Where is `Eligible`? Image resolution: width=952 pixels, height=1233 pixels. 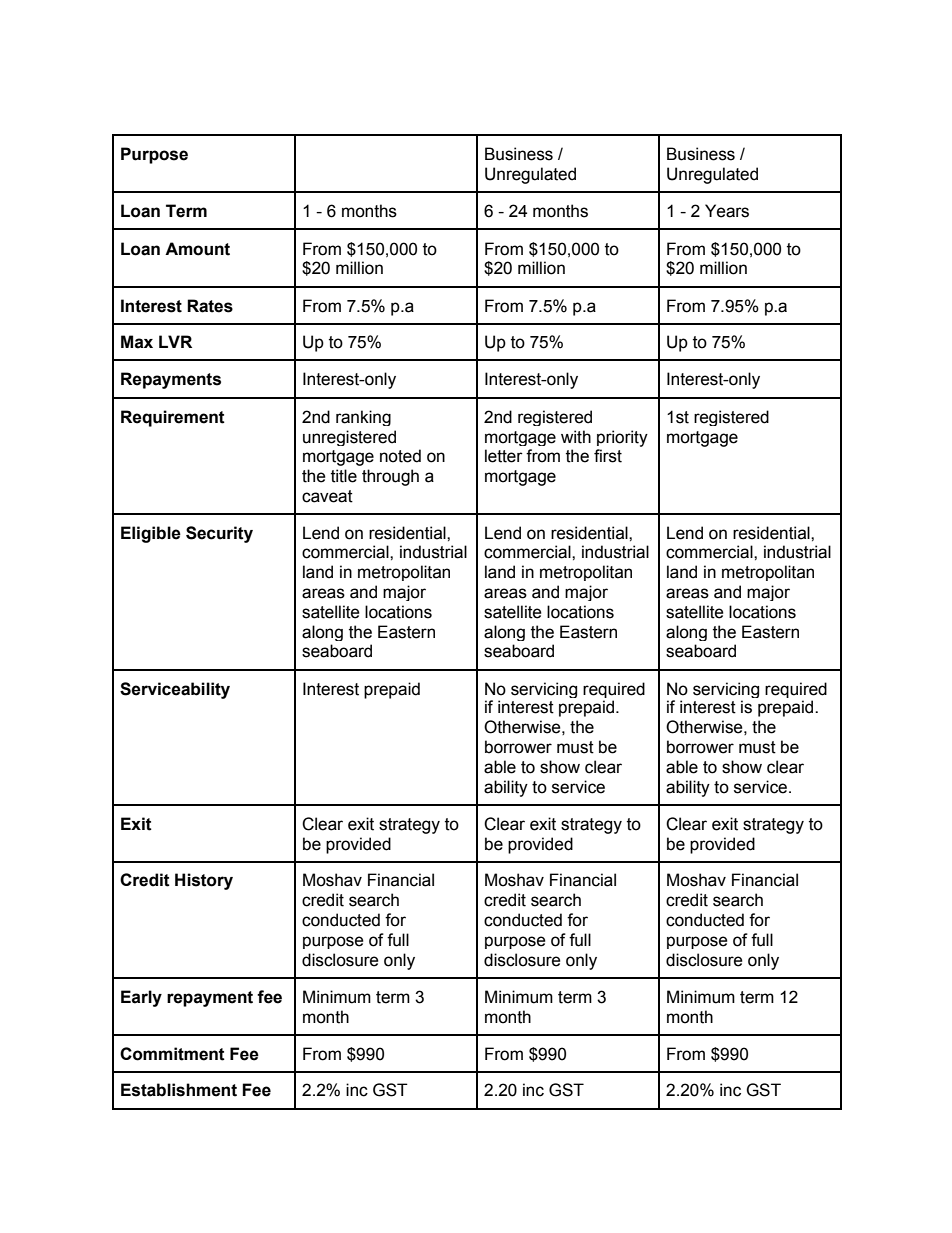 Eligible is located at coordinates (151, 534).
